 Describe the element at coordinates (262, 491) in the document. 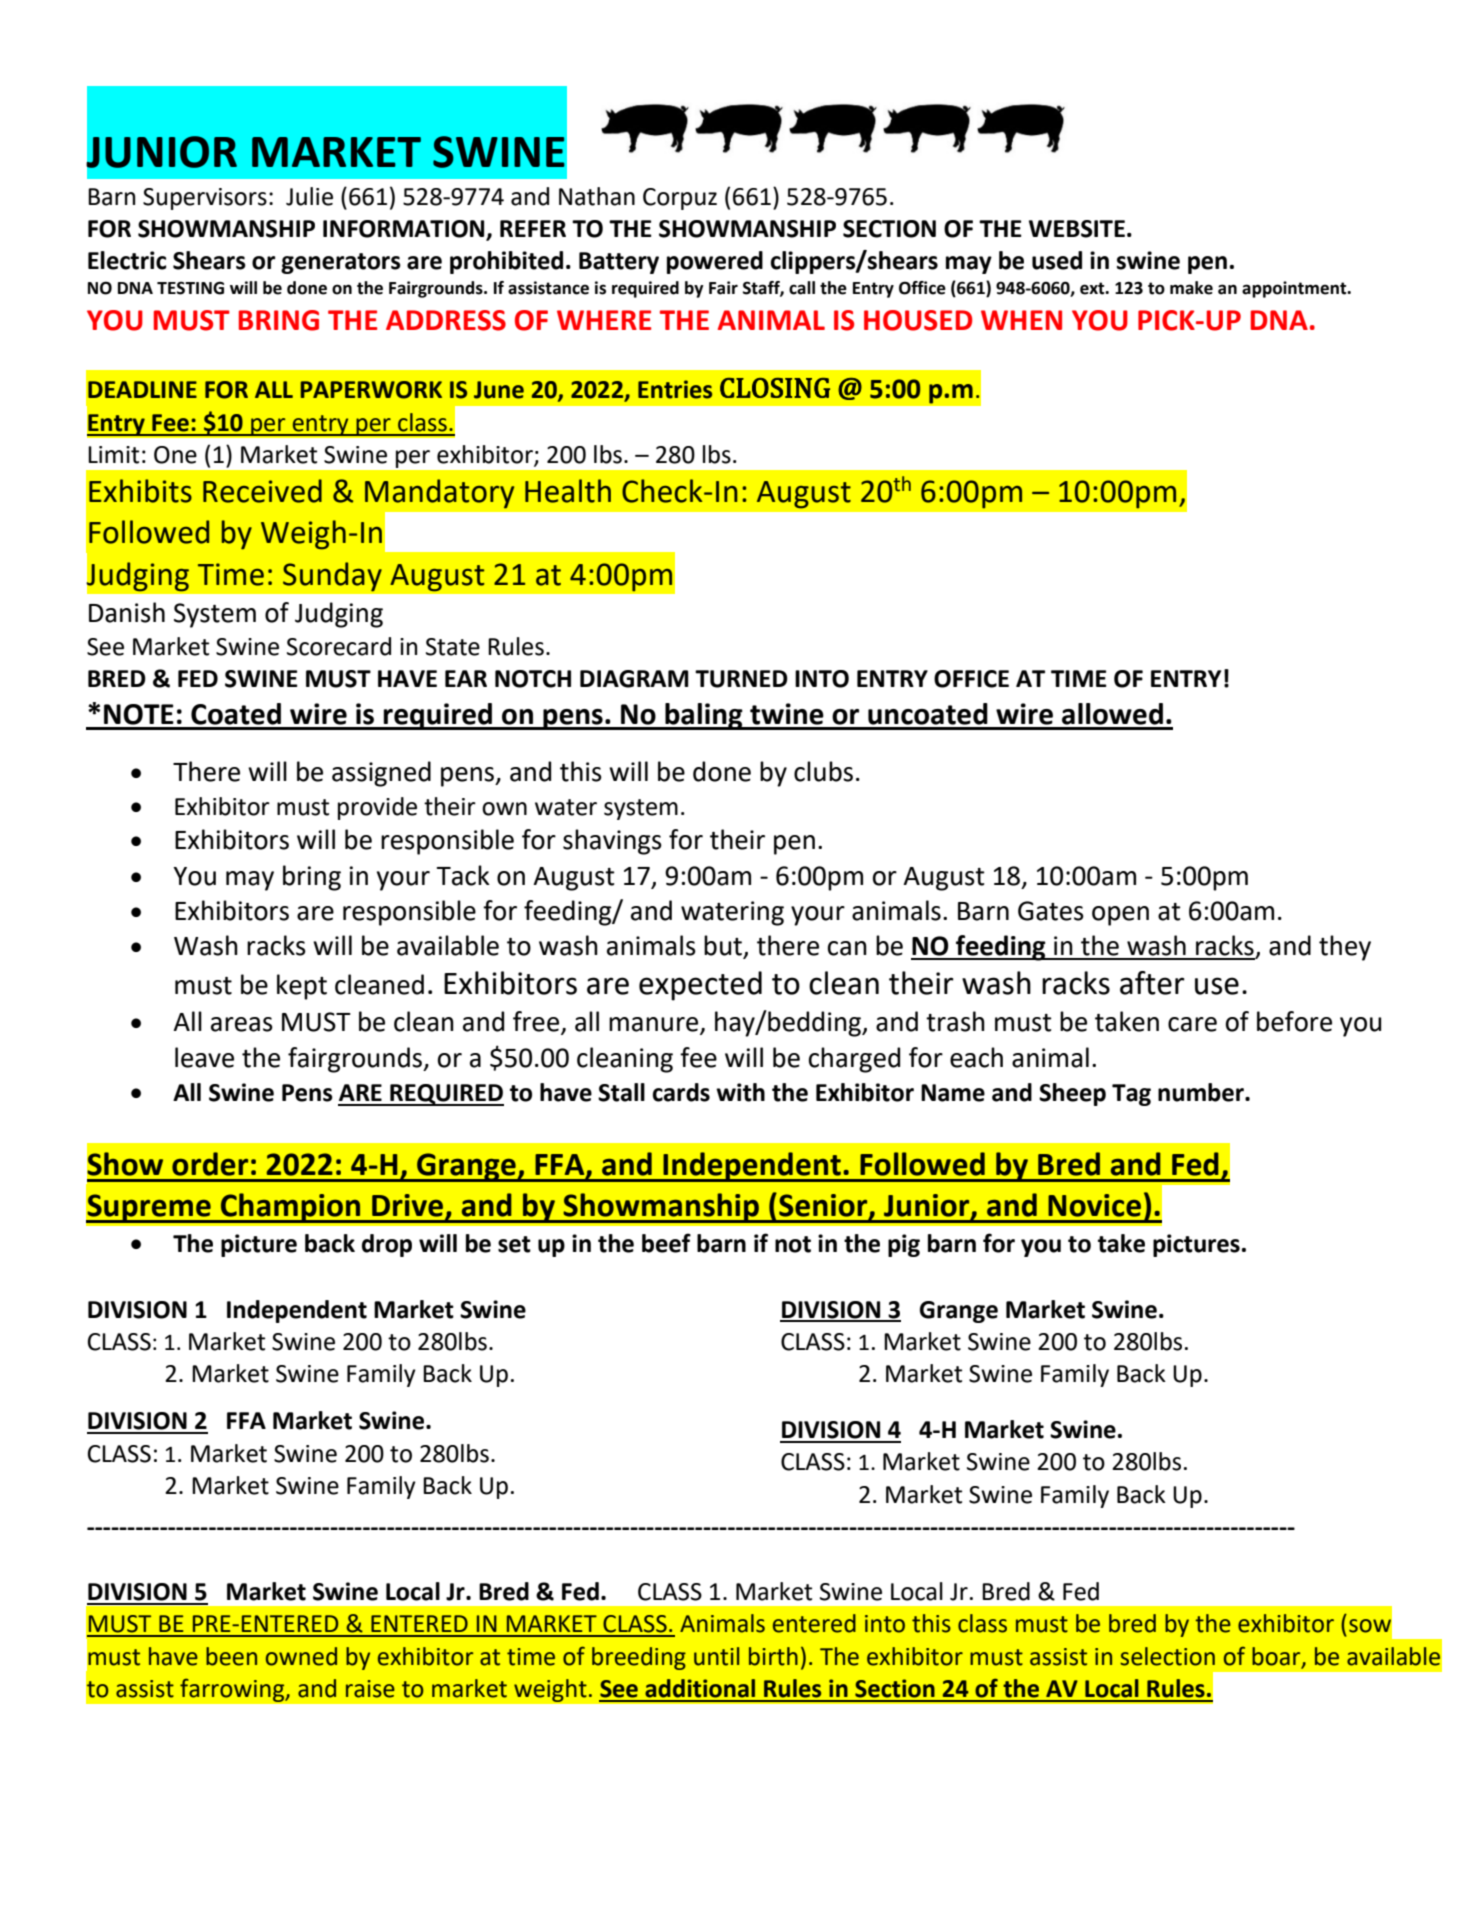

I see `Received` at that location.
